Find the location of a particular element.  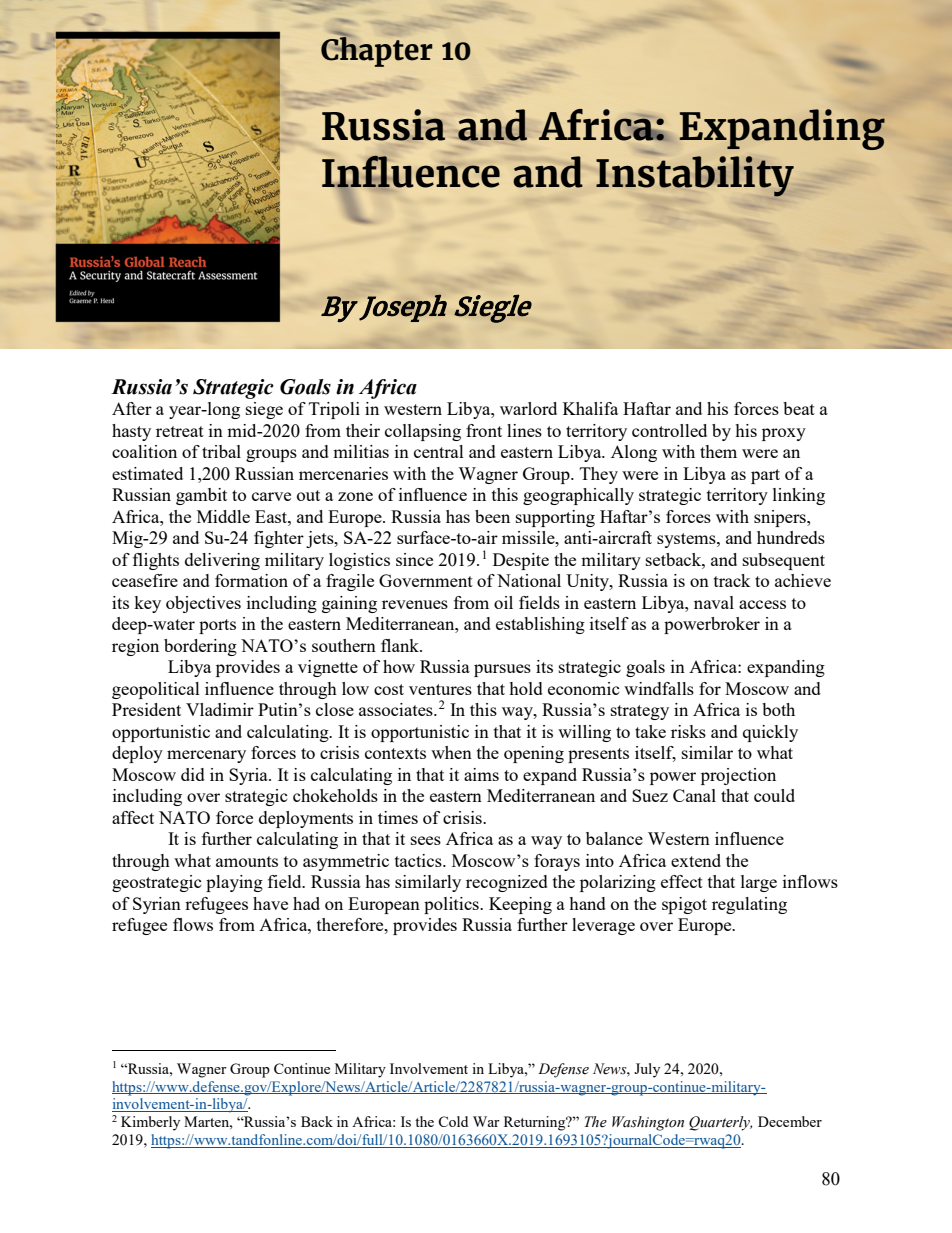

Instability is located at coordinates (695, 176).
